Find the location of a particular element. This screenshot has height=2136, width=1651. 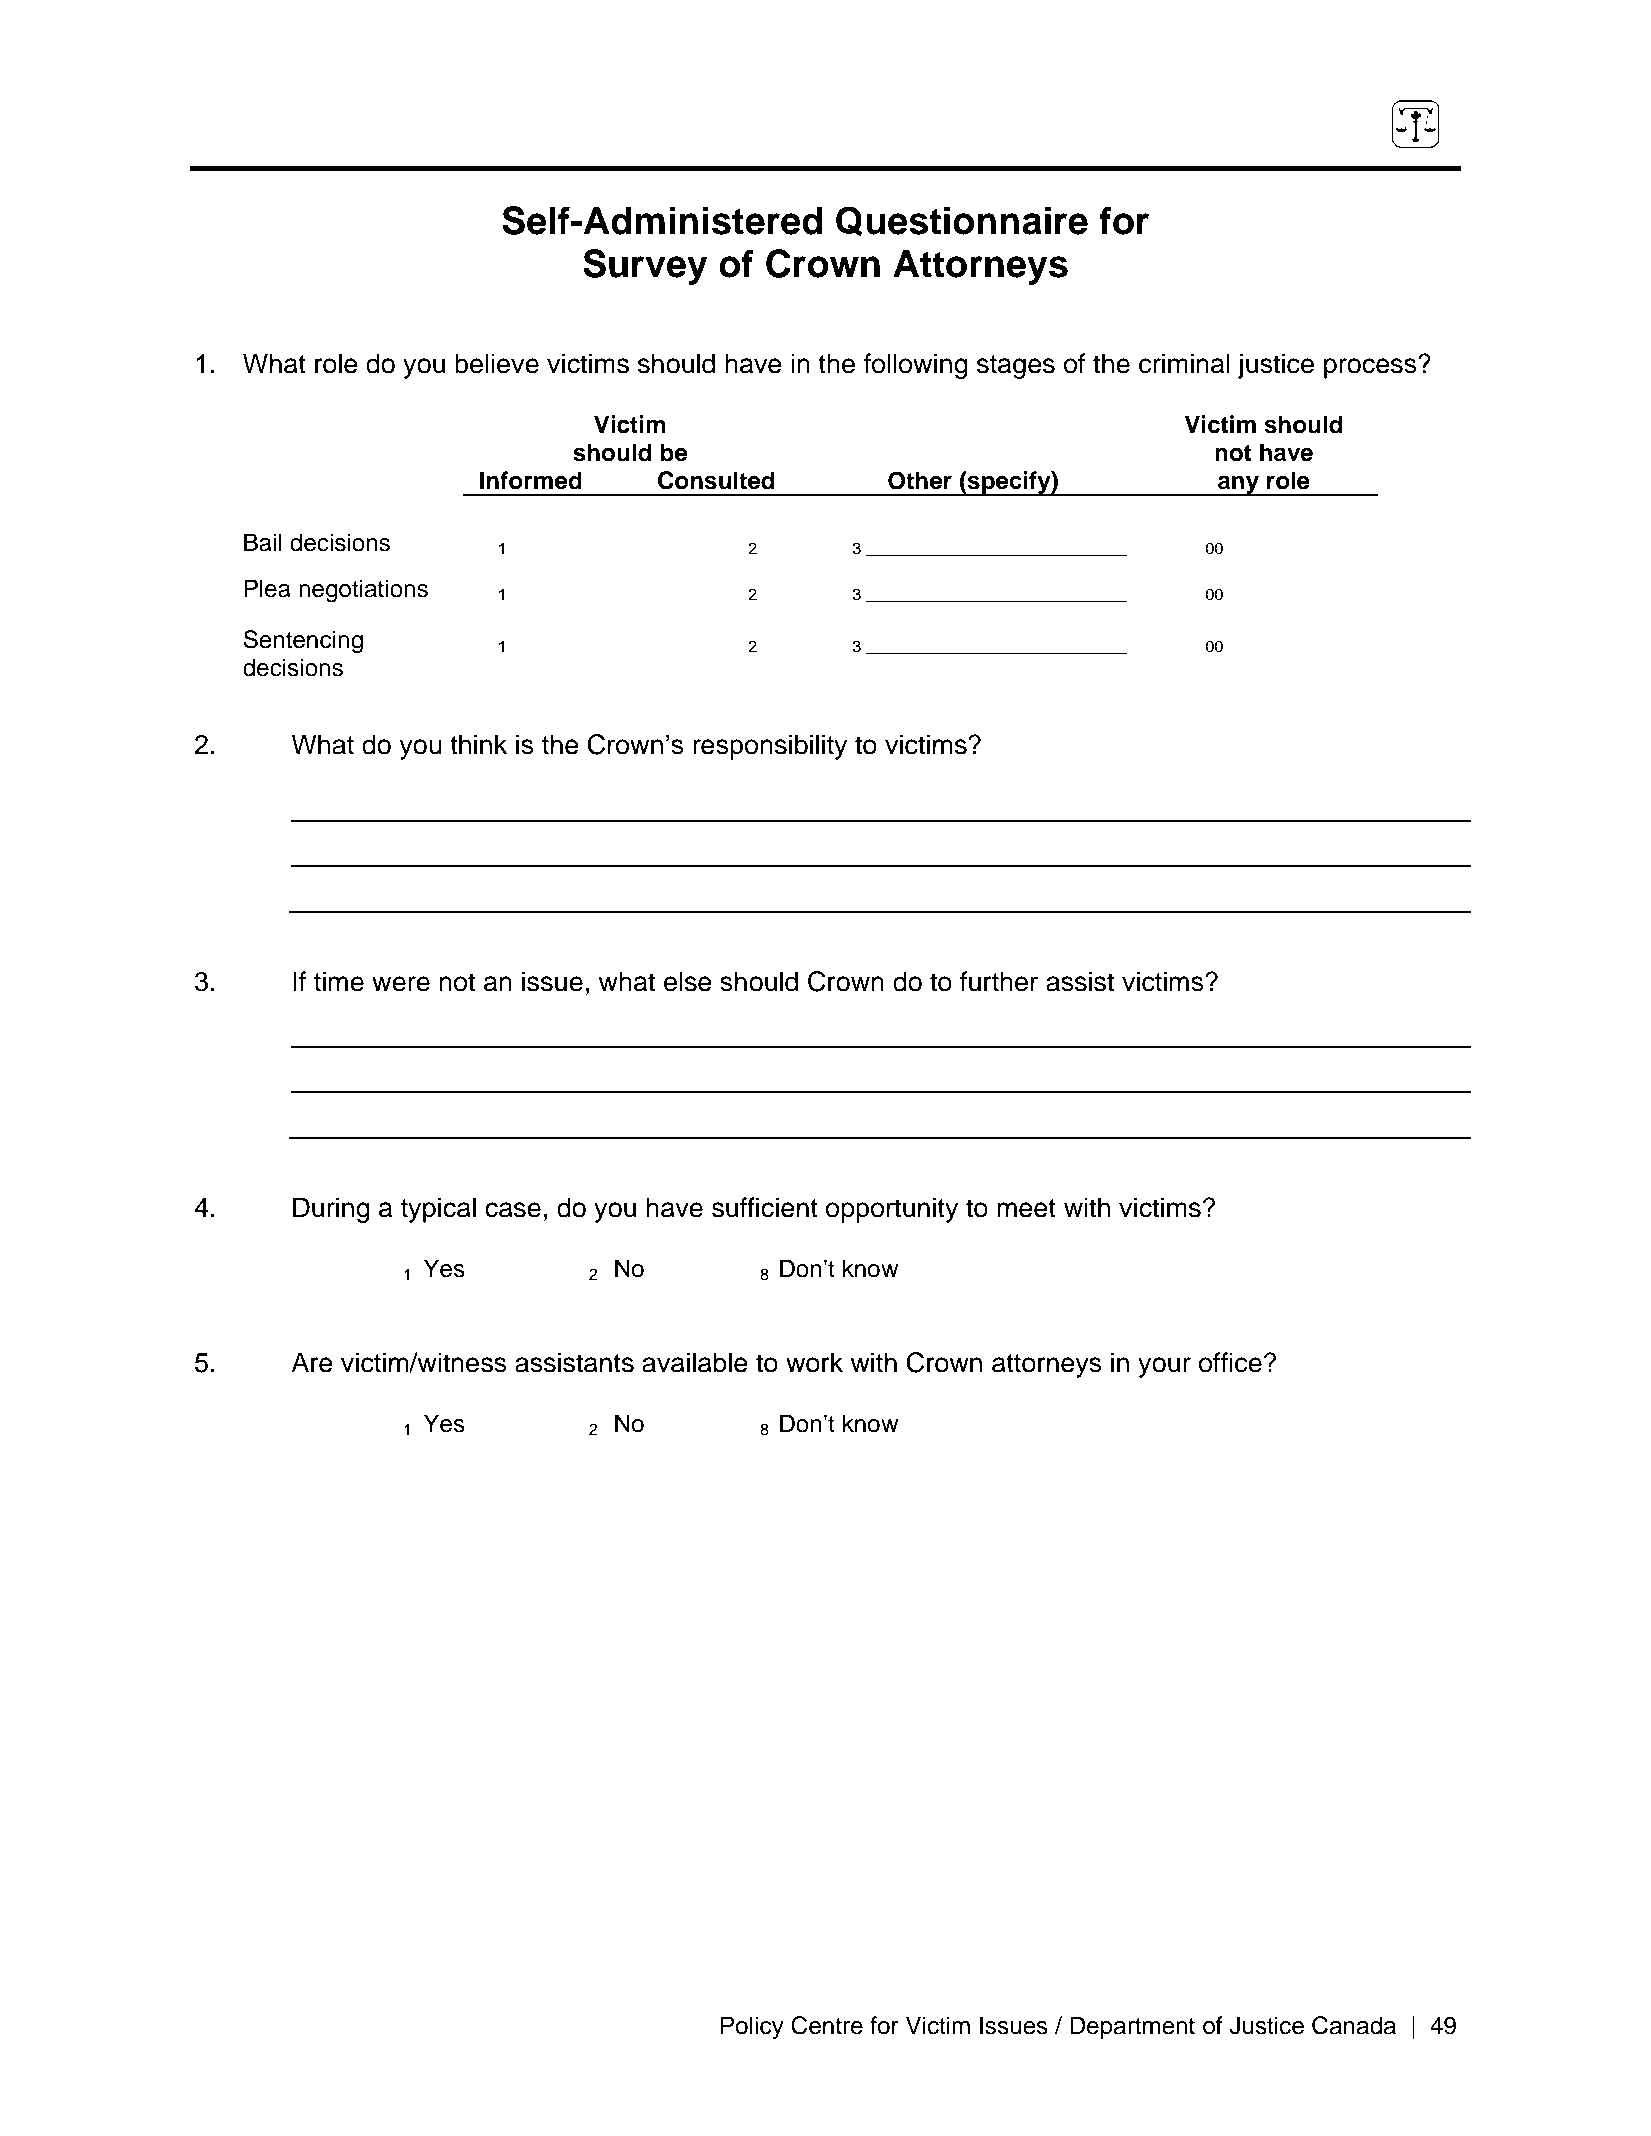

think is located at coordinates (478, 744).
